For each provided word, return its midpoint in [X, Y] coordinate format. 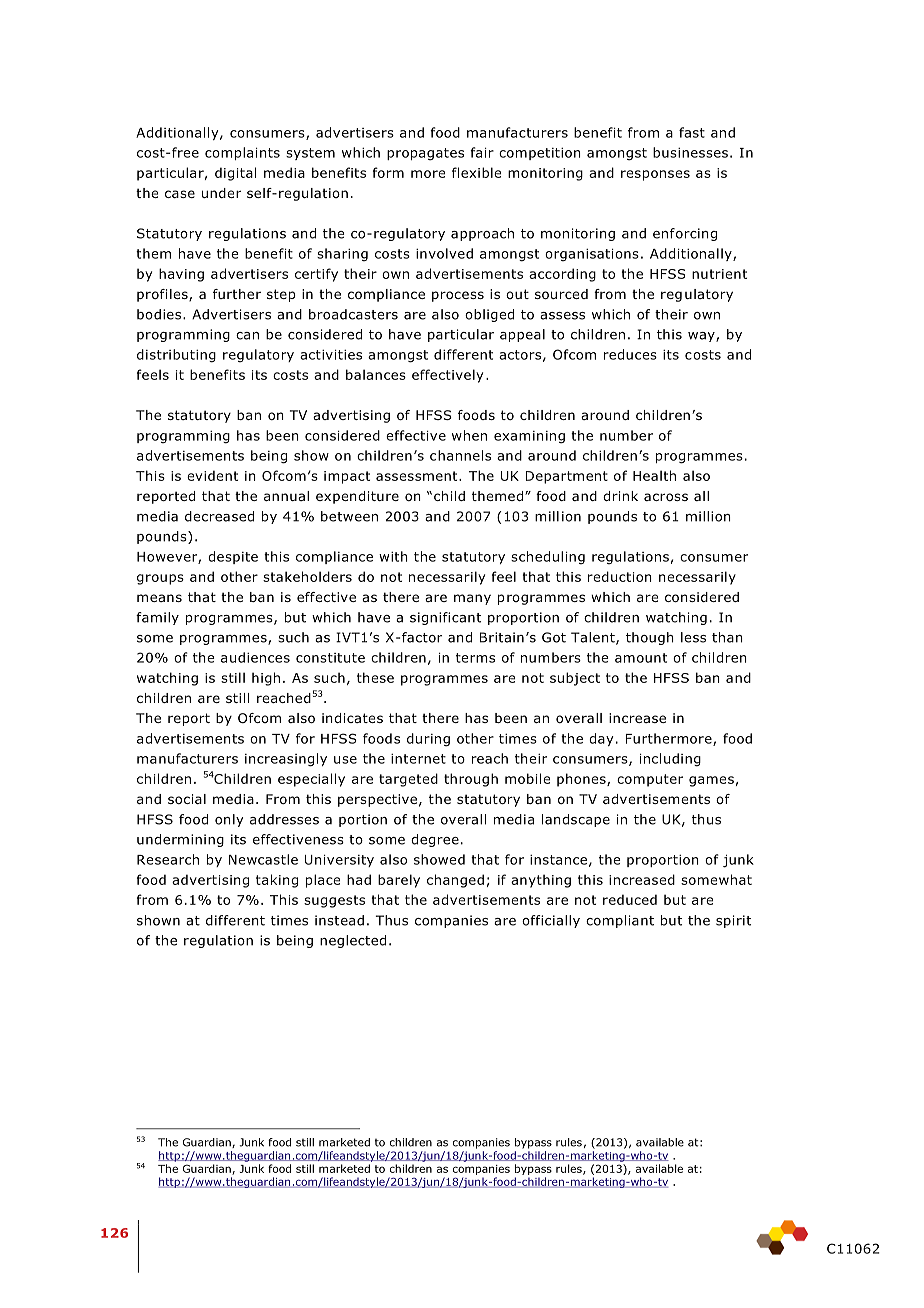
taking [277, 881]
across [666, 497]
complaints [242, 153]
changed [455, 881]
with [393, 556]
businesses [690, 152]
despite [233, 557]
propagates [425, 154]
